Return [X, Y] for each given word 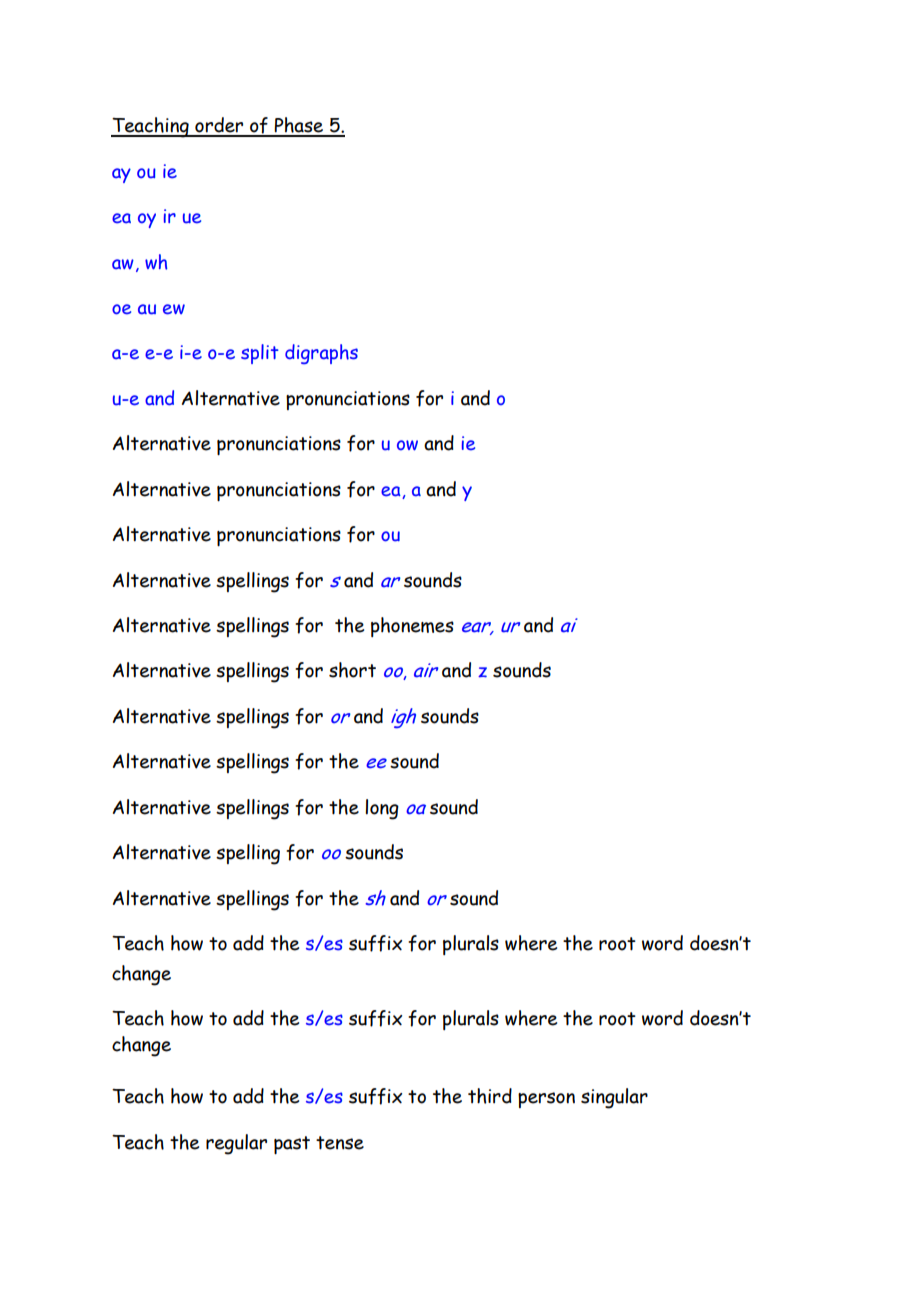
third [490, 1096]
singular [614, 1098]
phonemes [412, 627]
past [292, 1145]
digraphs [321, 354]
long [382, 809]
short [352, 670]
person [546, 1100]
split [260, 354]
